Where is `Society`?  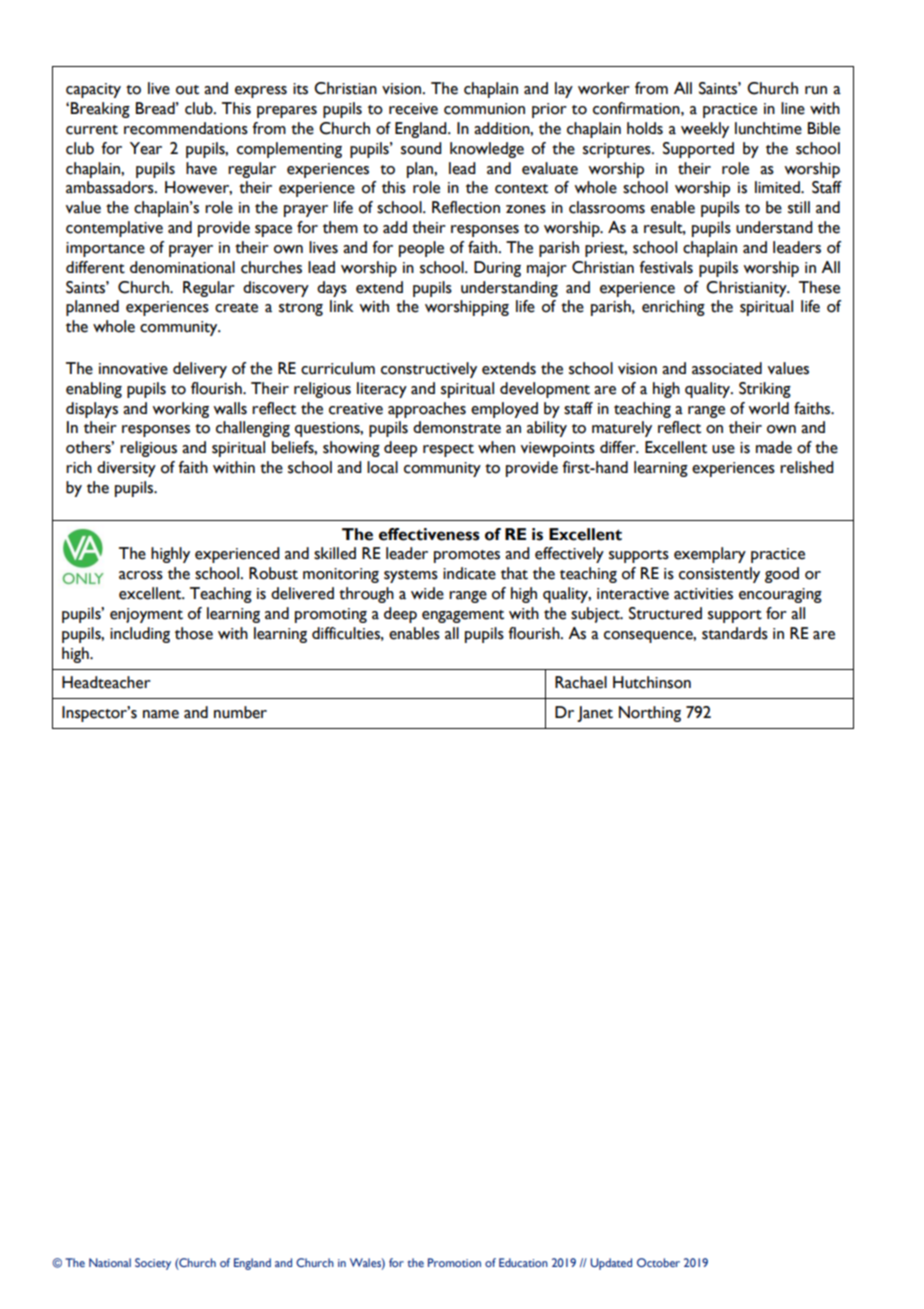 Society is located at coordinates (153, 1264).
